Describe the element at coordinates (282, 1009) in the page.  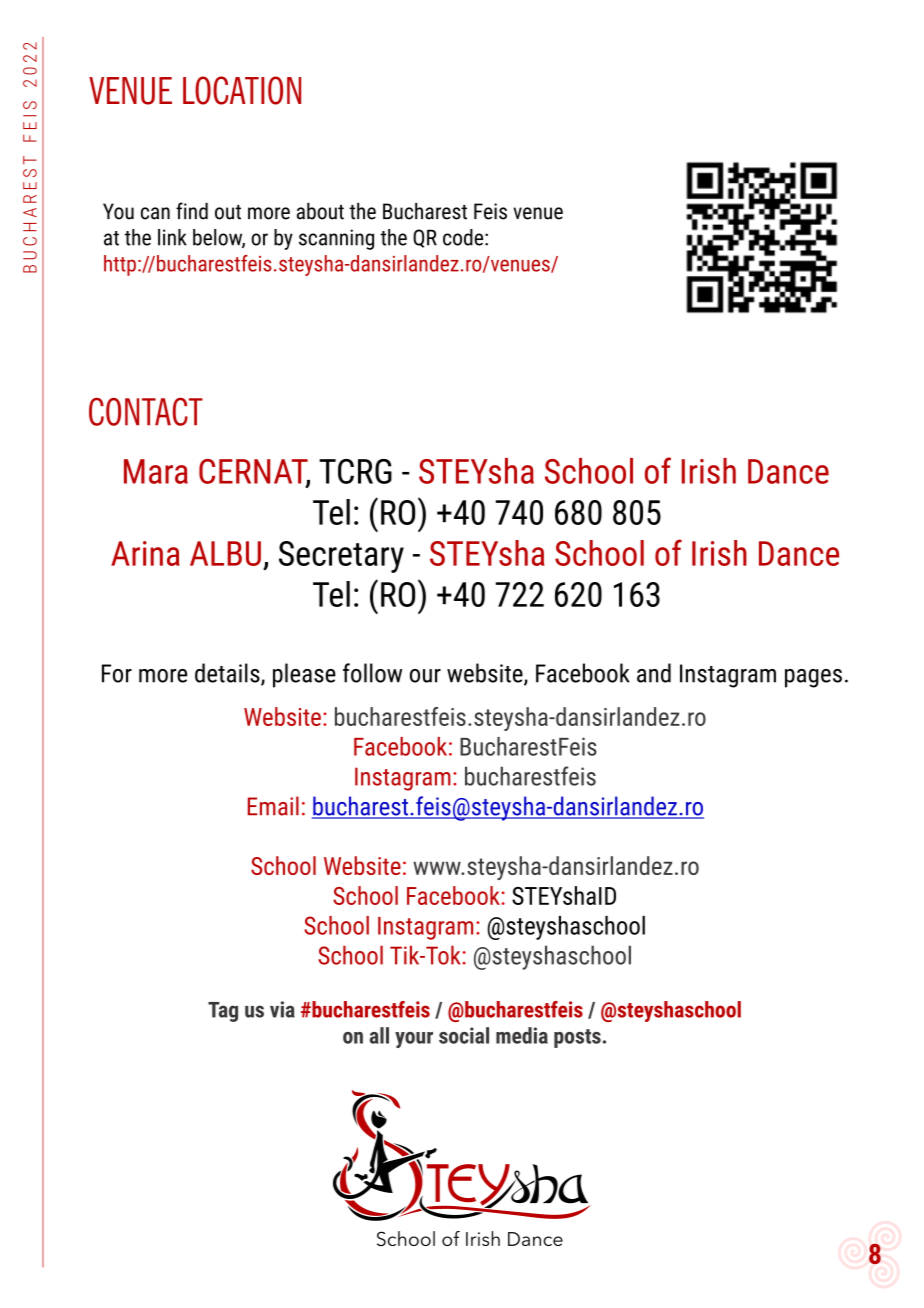
I see `via` at that location.
